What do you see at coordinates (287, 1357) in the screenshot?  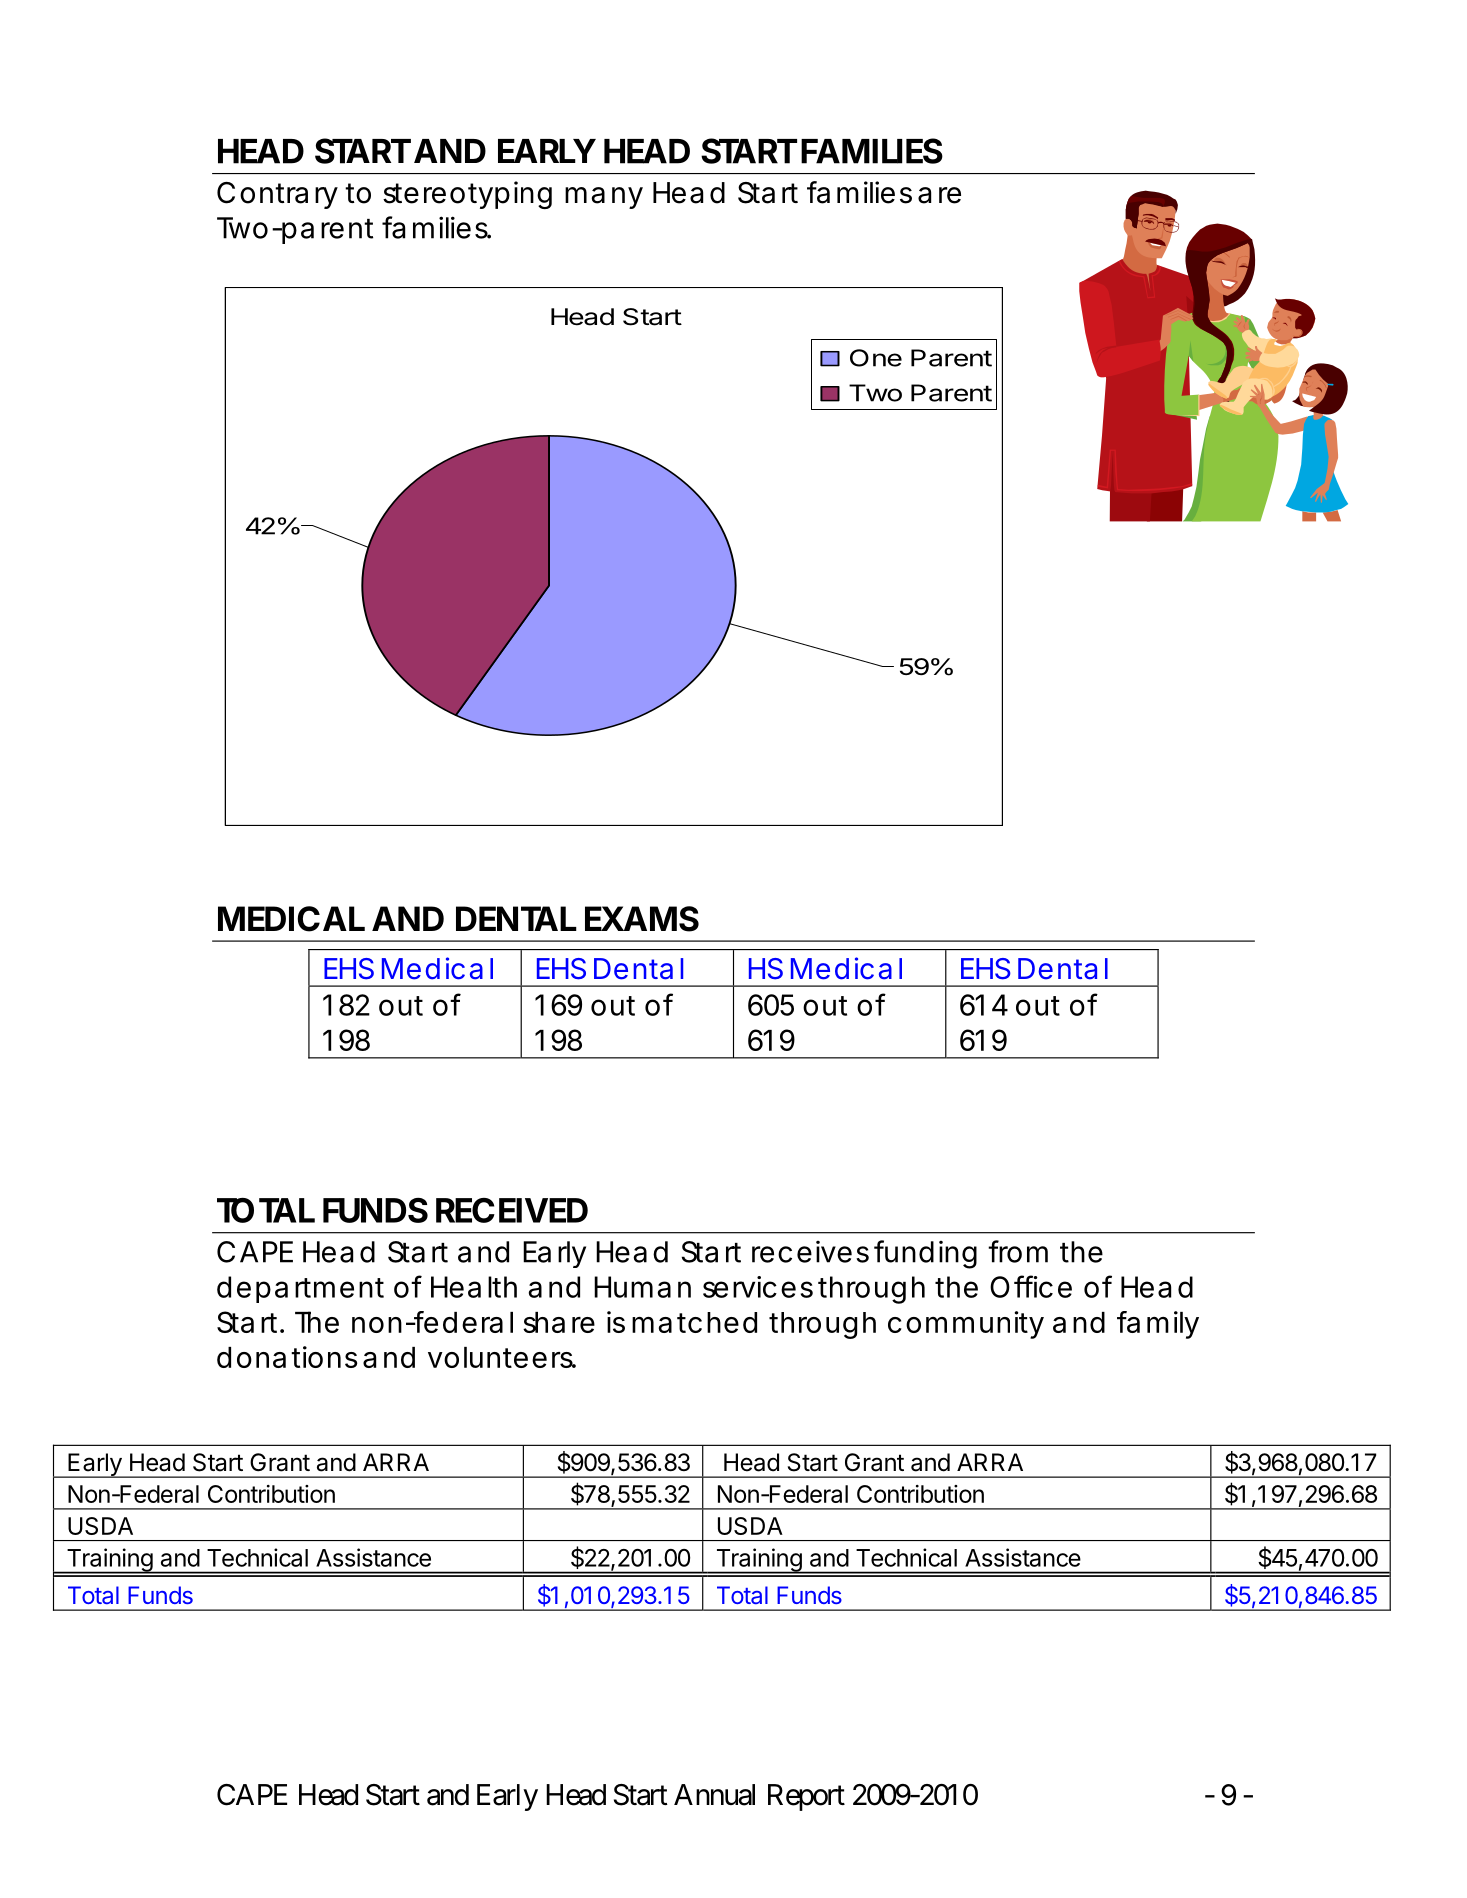 I see `donations` at bounding box center [287, 1357].
